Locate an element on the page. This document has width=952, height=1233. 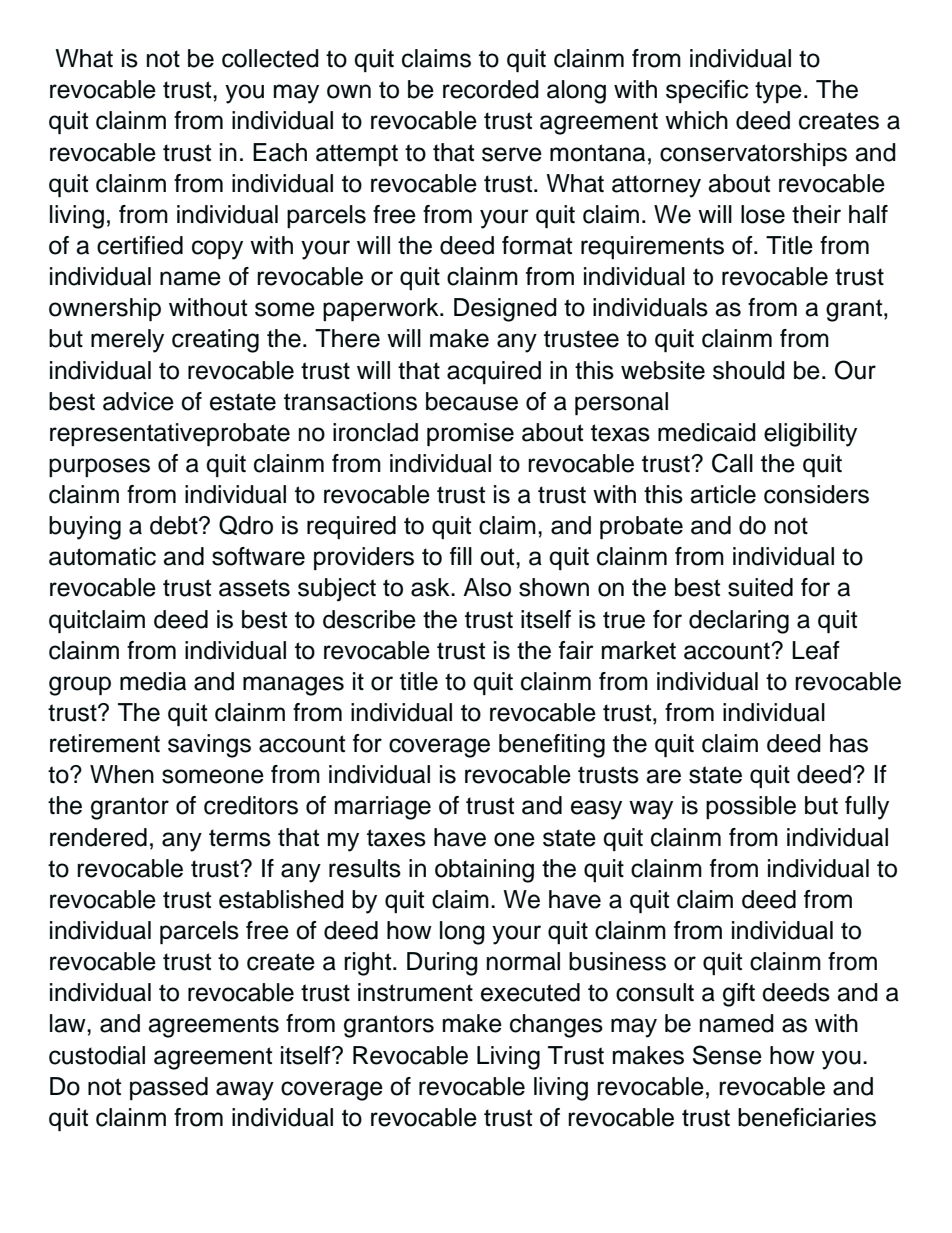
type is located at coordinates (778, 92).
